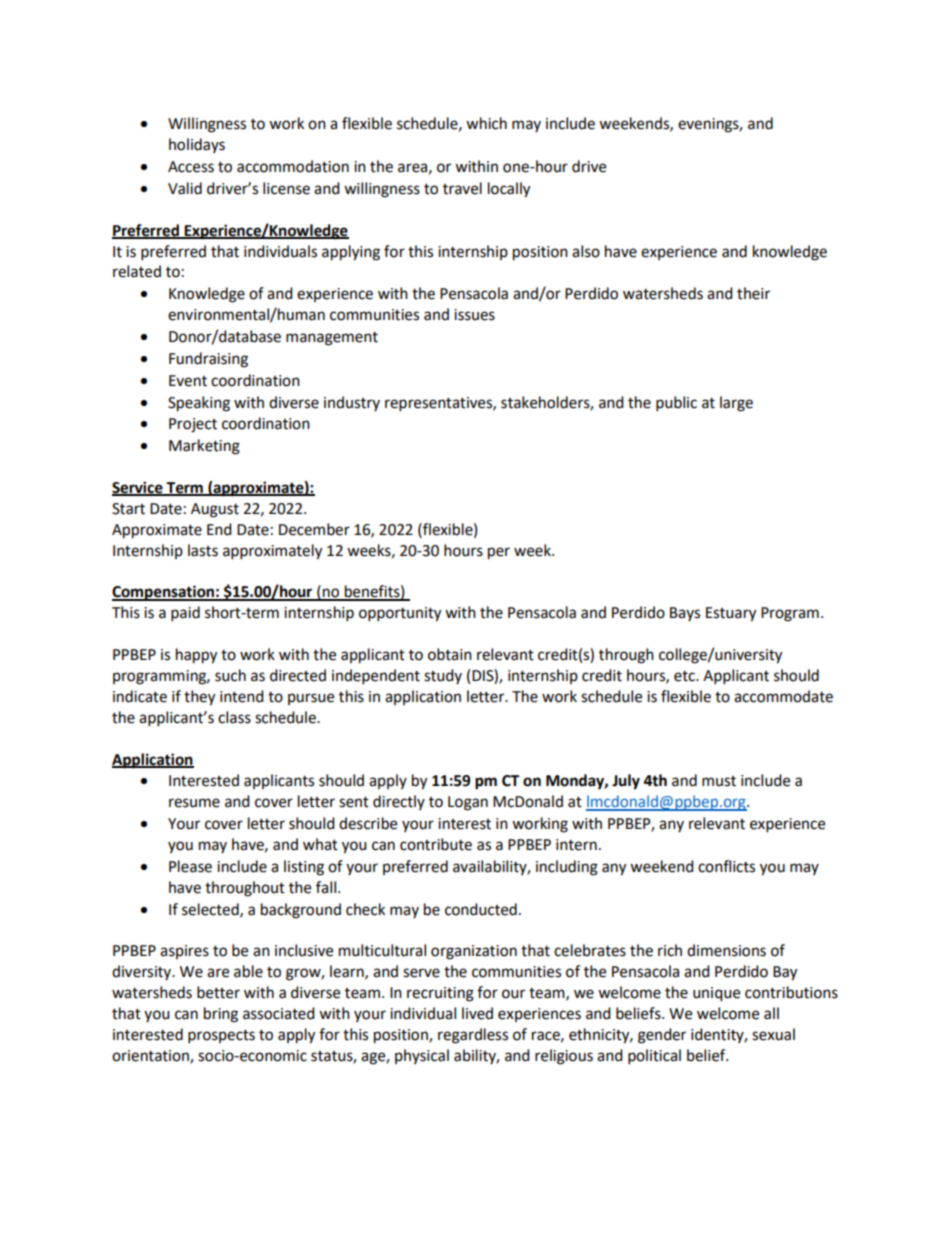  Describe the element at coordinates (352, 403) in the screenshot. I see `industry` at that location.
